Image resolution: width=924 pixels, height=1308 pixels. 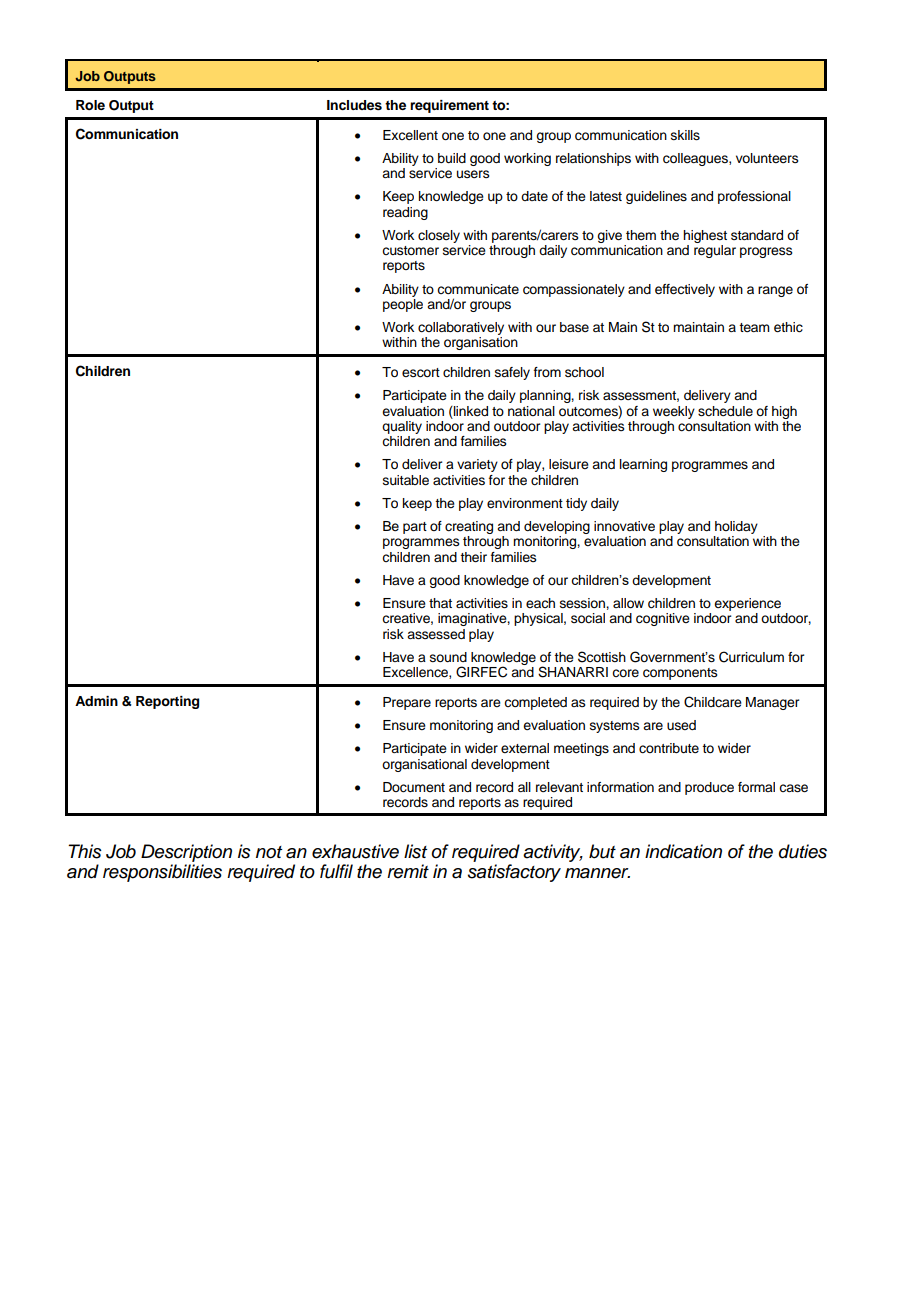 What do you see at coordinates (186, 853) in the screenshot?
I see `Description` at bounding box center [186, 853].
